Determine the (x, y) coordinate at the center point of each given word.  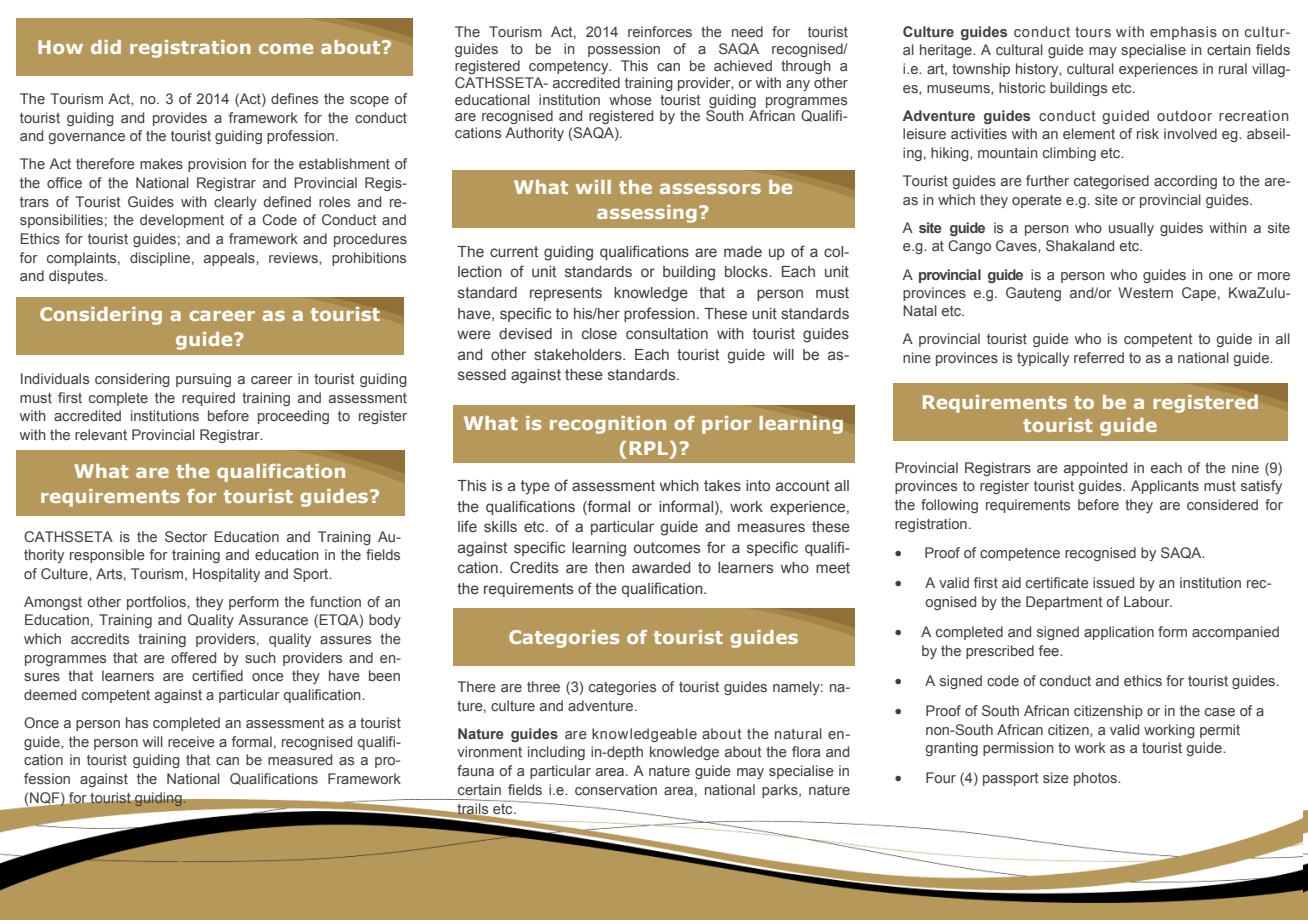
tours (1093, 32)
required (208, 399)
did (106, 47)
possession (624, 50)
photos (1096, 779)
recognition (608, 425)
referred (1099, 357)
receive (191, 741)
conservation (616, 789)
